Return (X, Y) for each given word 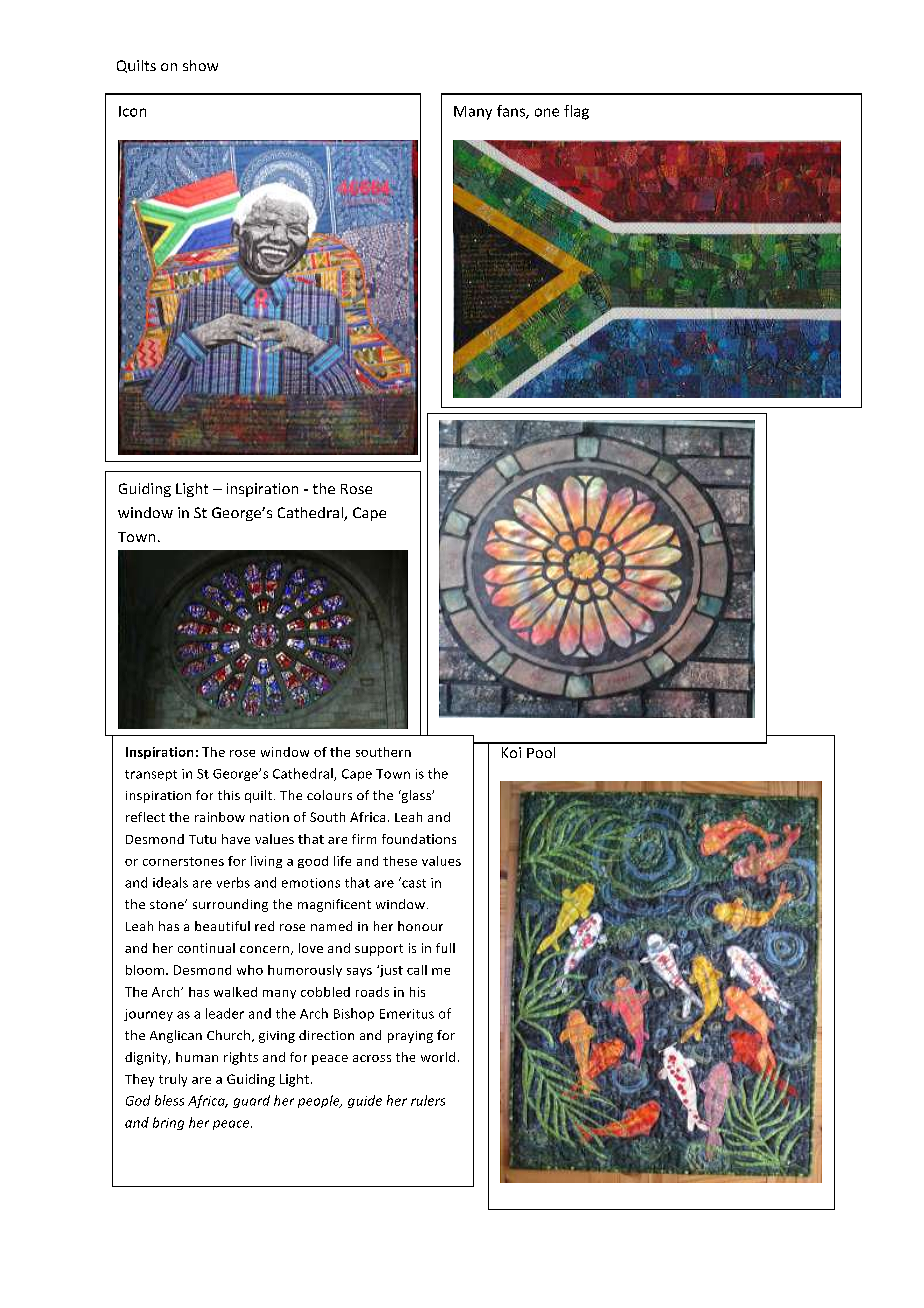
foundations (419, 839)
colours (329, 795)
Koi (511, 752)
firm (364, 839)
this (229, 795)
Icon (132, 111)
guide (365, 1101)
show (200, 65)
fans (512, 112)
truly (173, 1080)
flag (576, 112)
